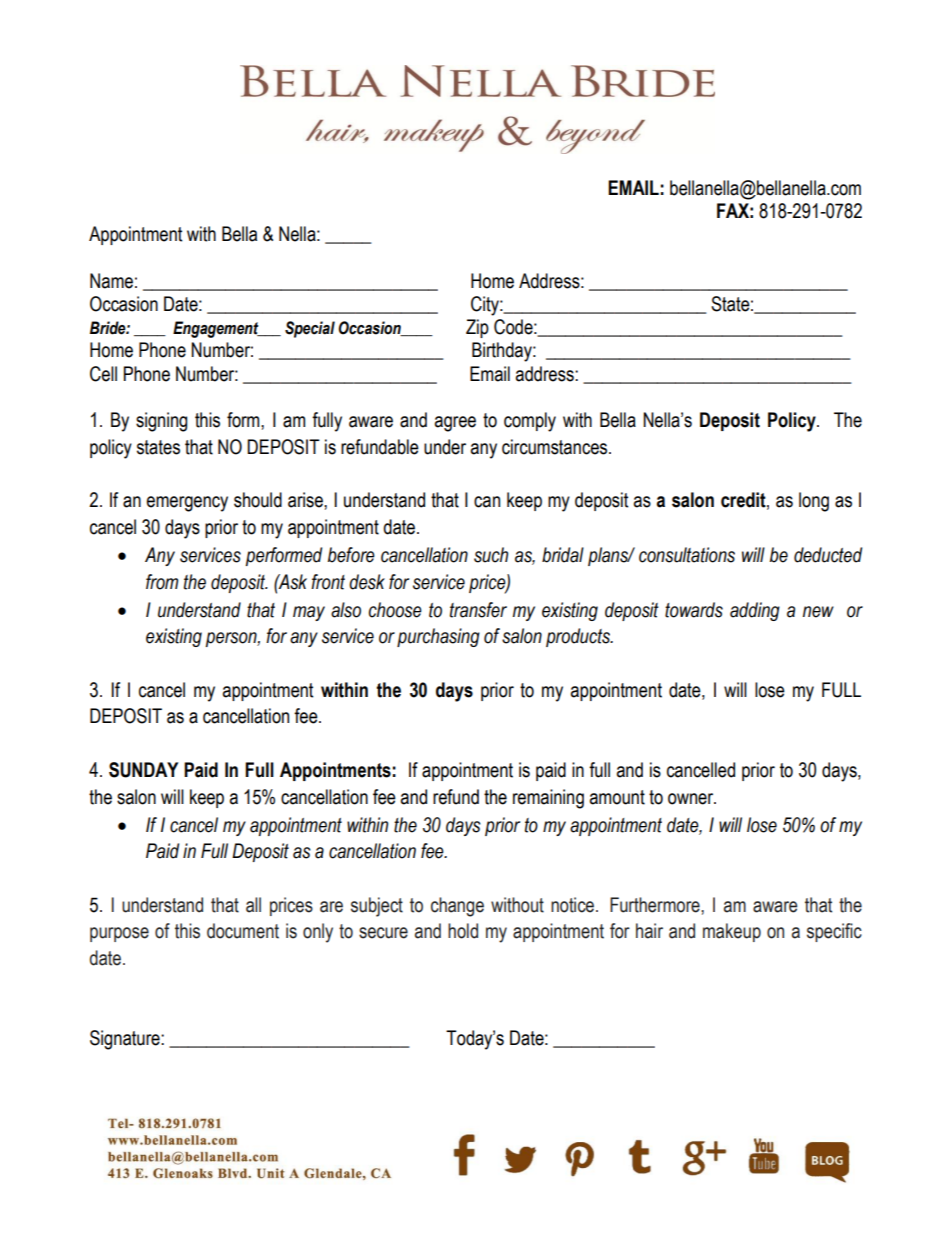 This screenshot has height=1233, width=952. I want to click on consultations, so click(687, 555).
